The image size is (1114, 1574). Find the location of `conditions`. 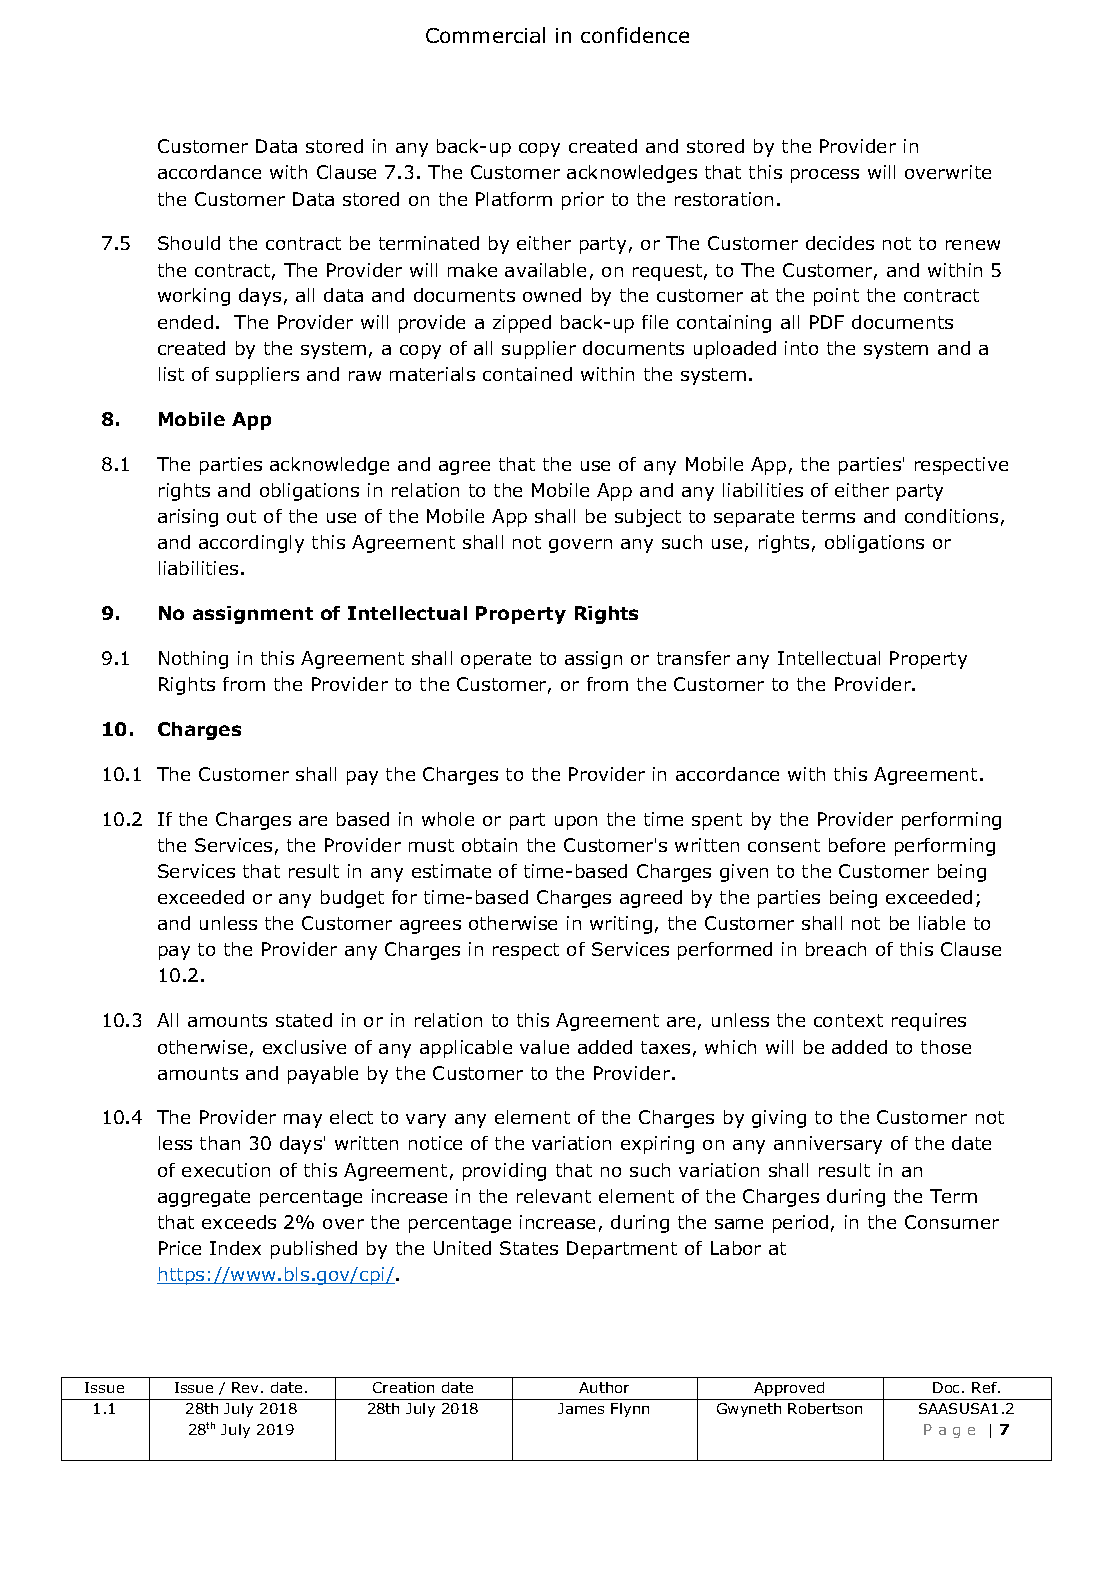

conditions is located at coordinates (951, 516).
